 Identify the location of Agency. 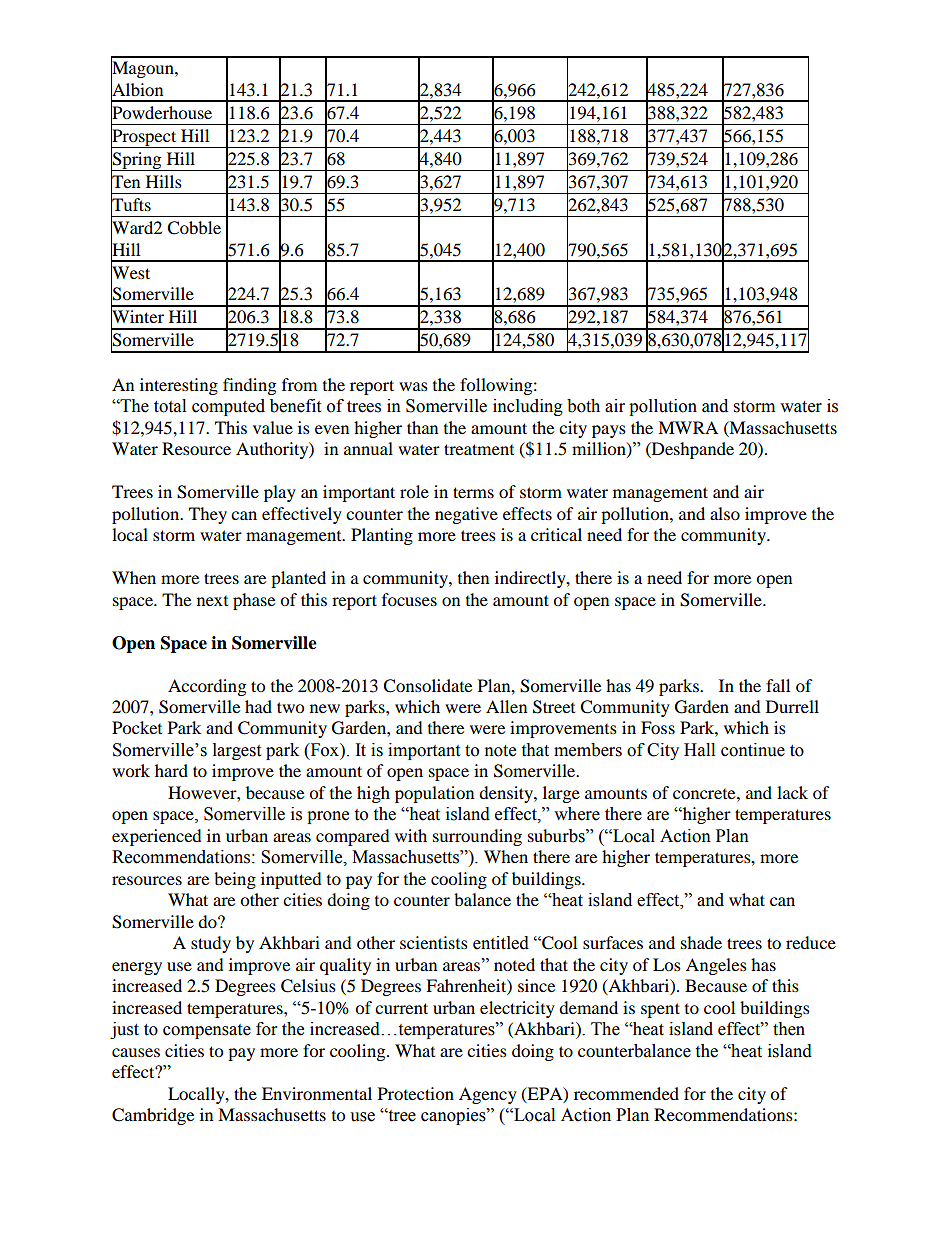
(488, 1095).
